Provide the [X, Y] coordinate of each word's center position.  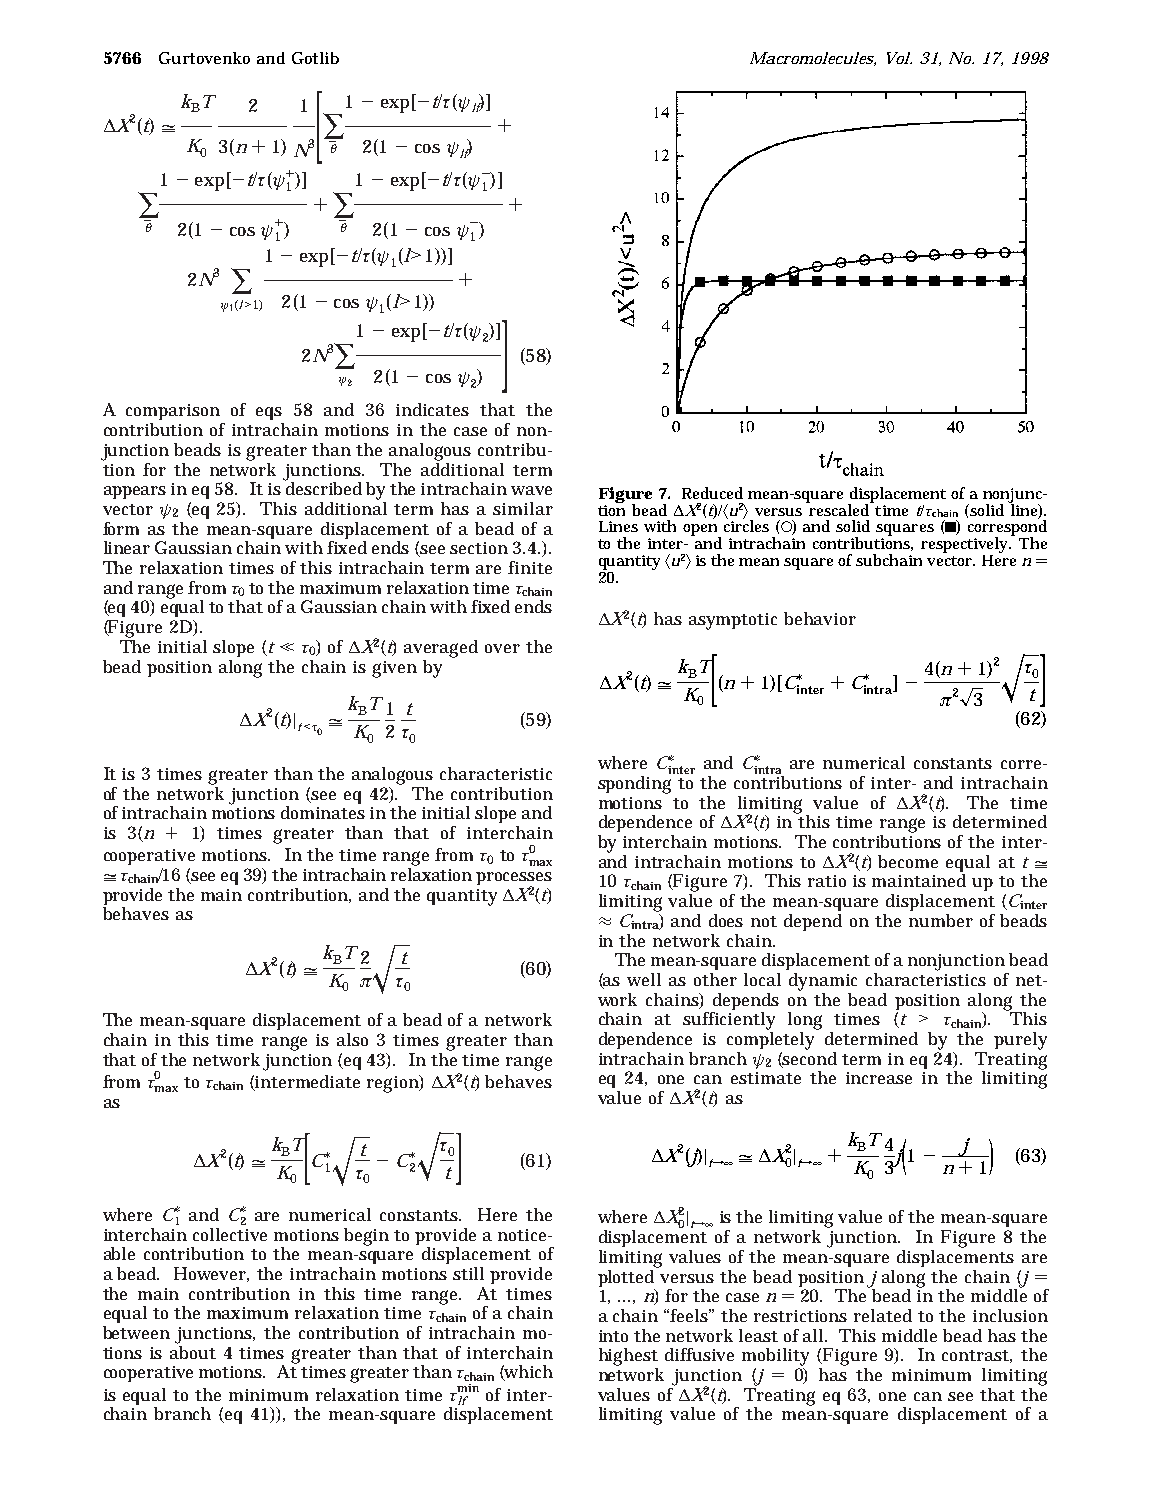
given [394, 669]
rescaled [839, 508]
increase [879, 1078]
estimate [766, 1078]
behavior [820, 618]
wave [531, 490]
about [193, 1351]
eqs [269, 413]
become [908, 861]
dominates [323, 812]
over [502, 648]
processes [514, 880]
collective [230, 1234]
